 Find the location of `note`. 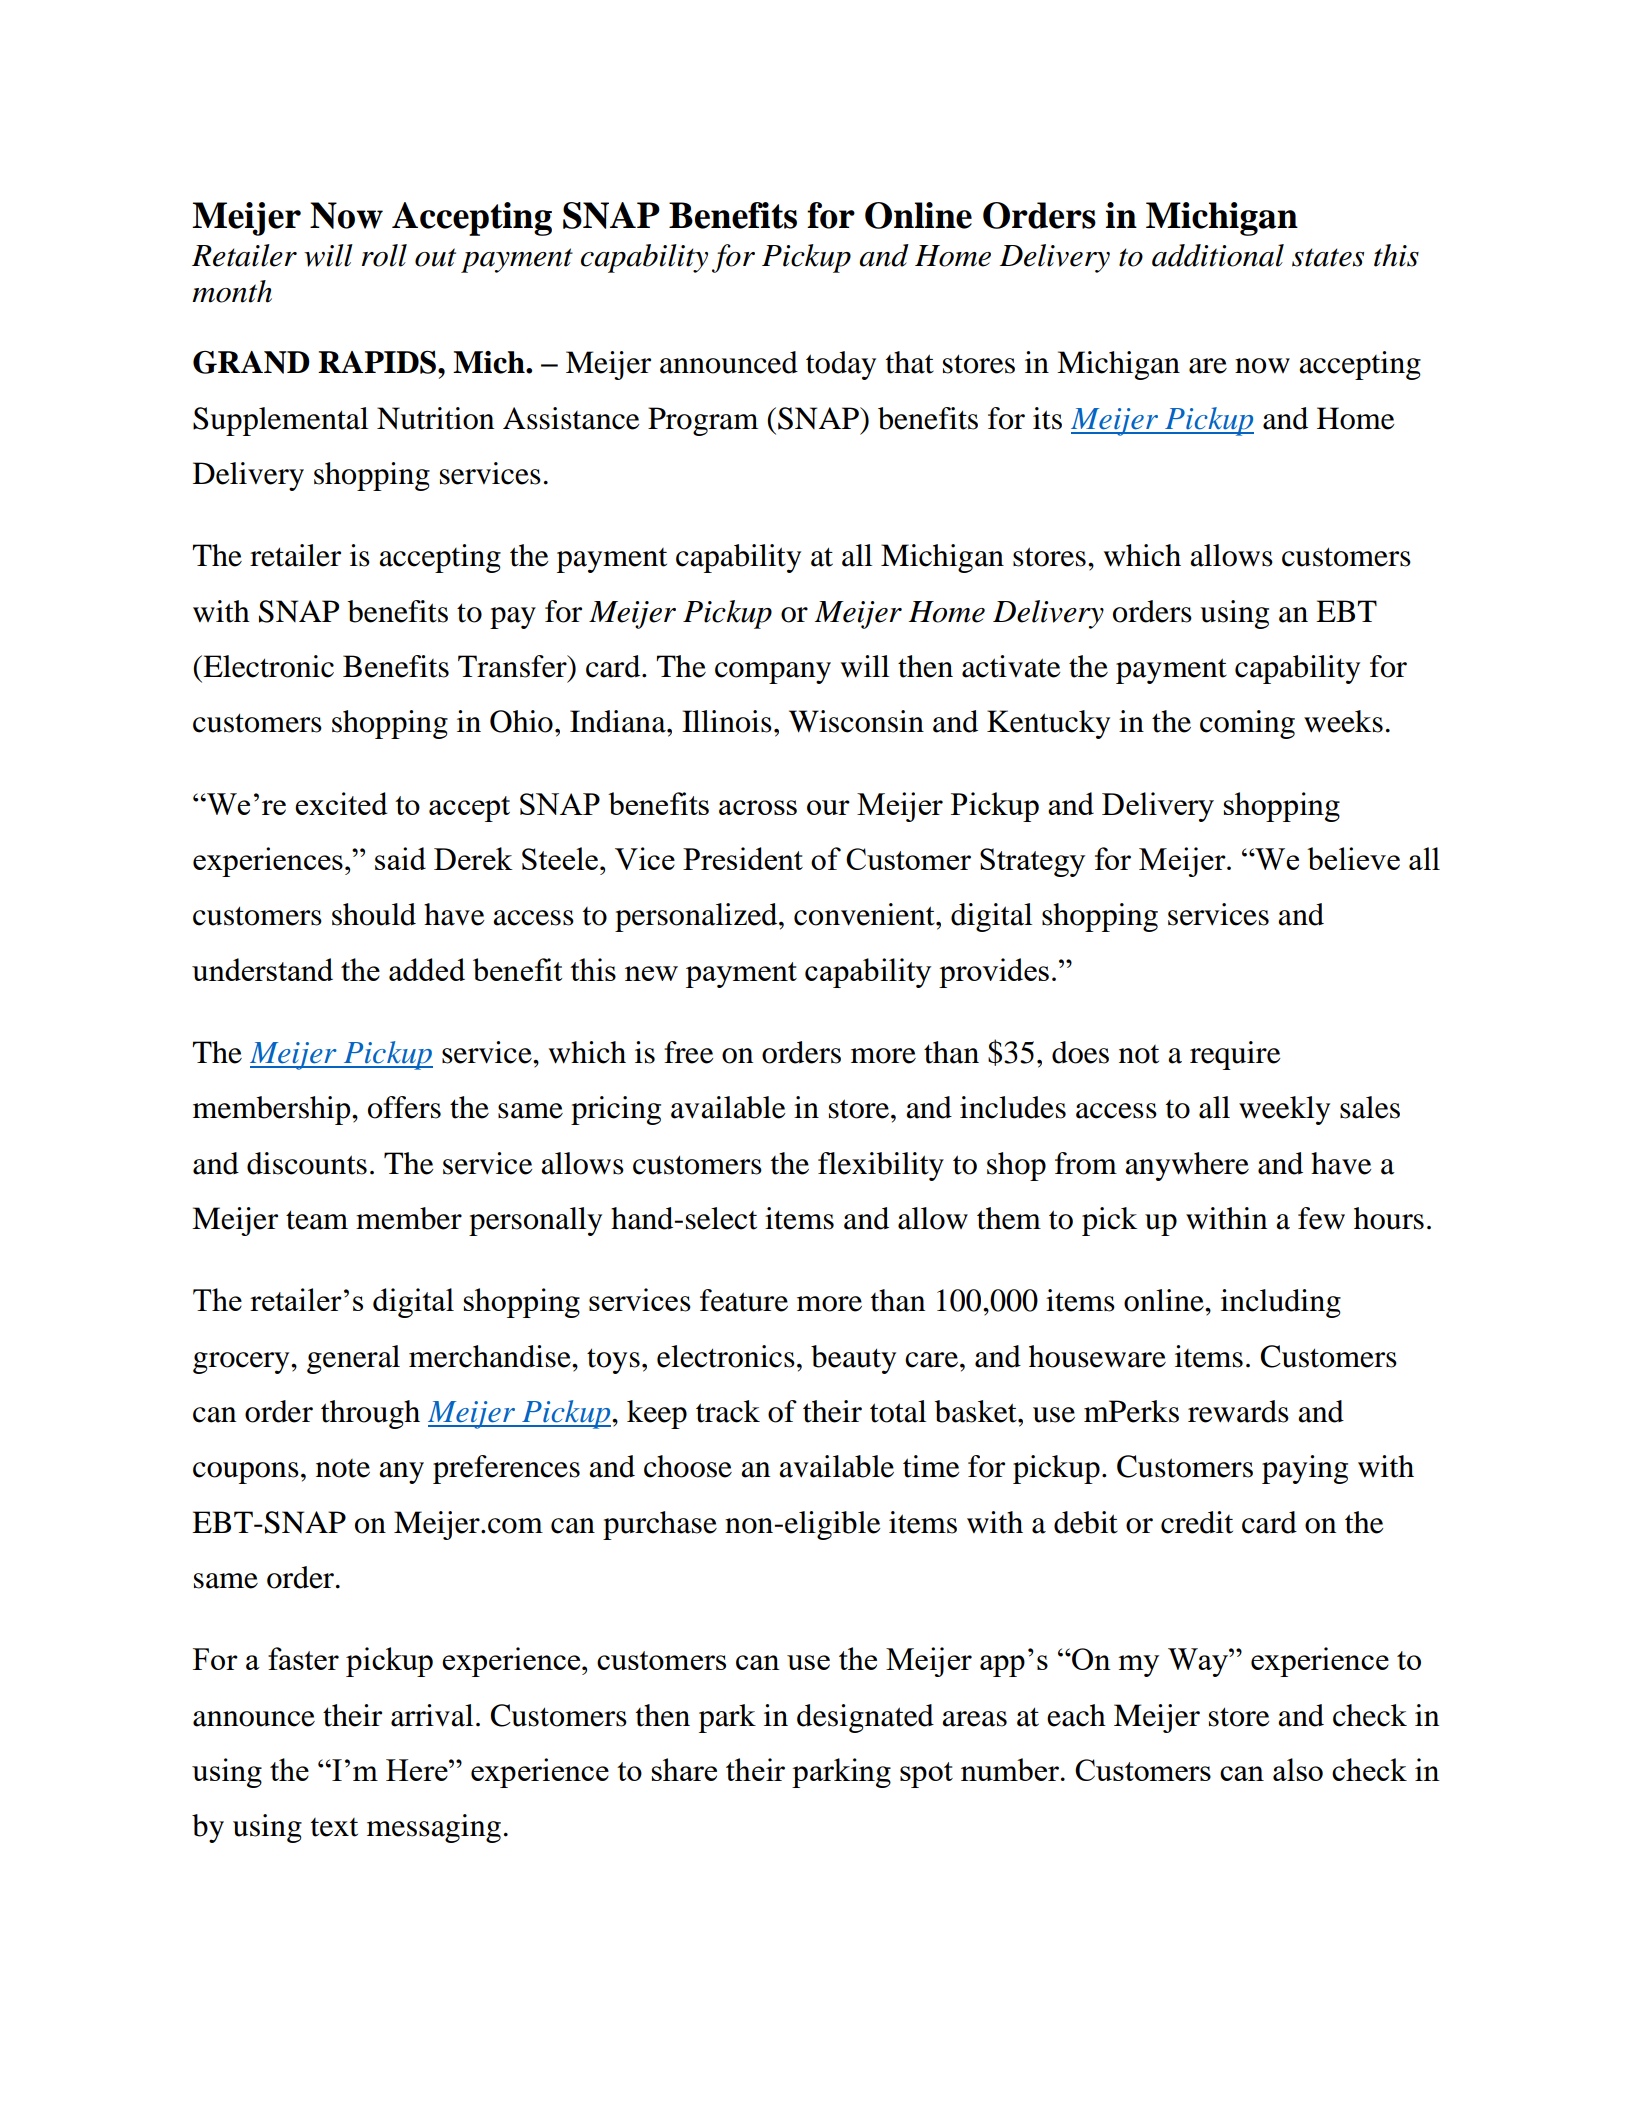

note is located at coordinates (343, 1468).
